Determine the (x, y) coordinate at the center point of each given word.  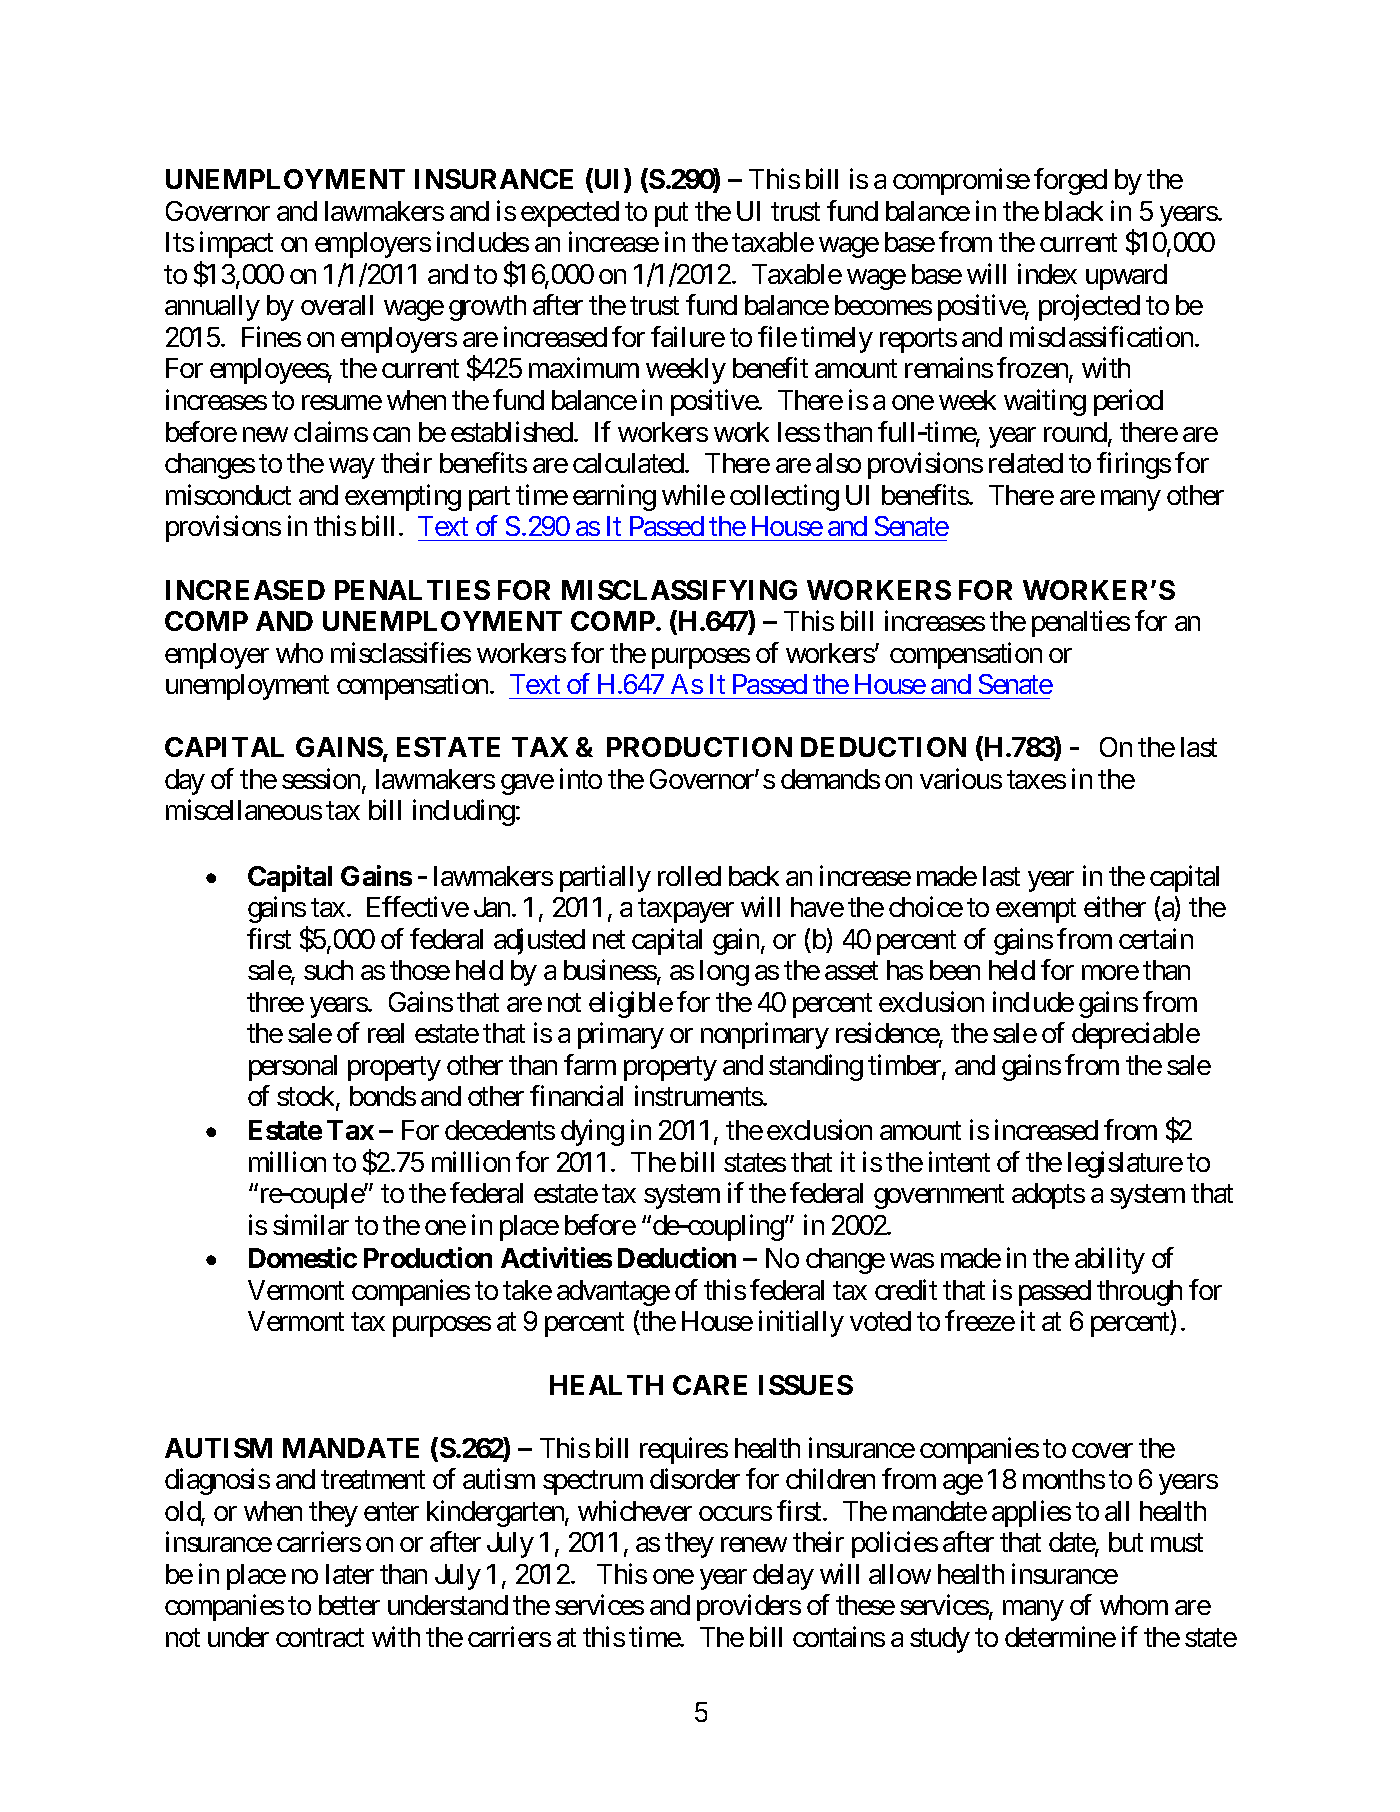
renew (754, 1545)
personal (293, 1068)
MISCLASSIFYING (679, 590)
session (321, 778)
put (671, 215)
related (1026, 463)
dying (592, 1133)
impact (236, 244)
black (1074, 211)
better (349, 1605)
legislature (1125, 1164)
